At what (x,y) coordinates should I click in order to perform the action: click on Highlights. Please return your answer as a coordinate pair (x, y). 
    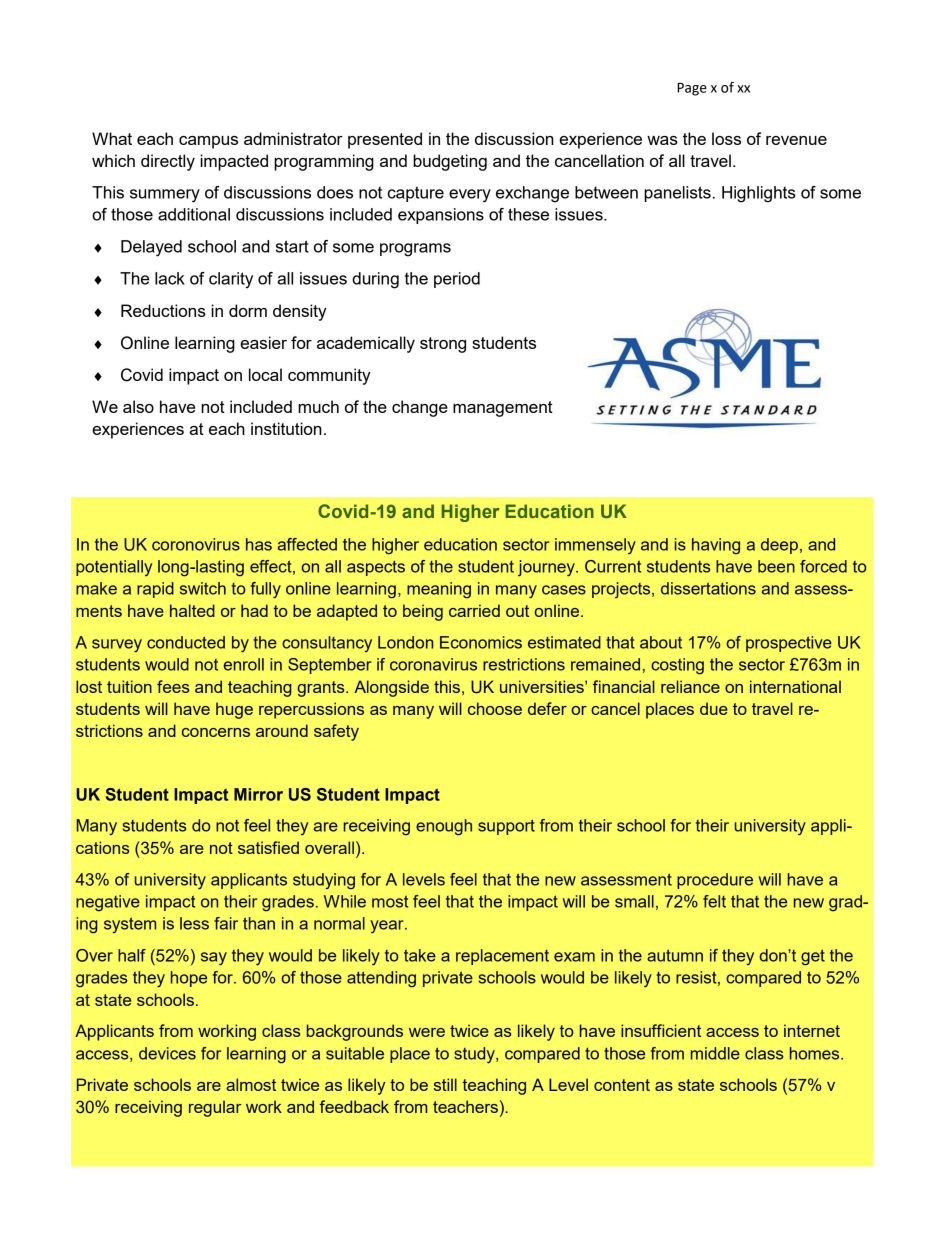
    Looking at the image, I should click on (759, 194).
